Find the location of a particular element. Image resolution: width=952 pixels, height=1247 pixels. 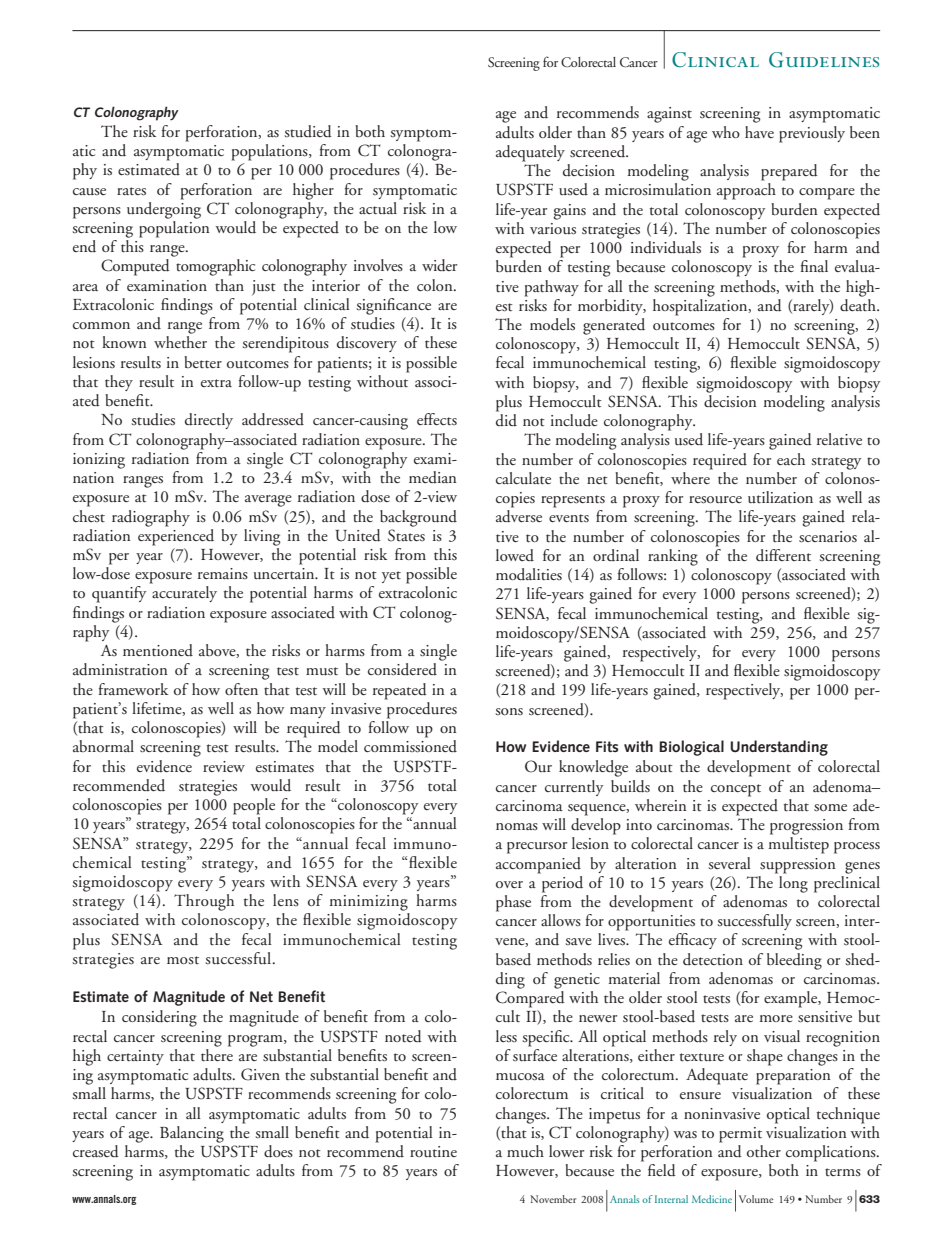

other is located at coordinates (764, 1151).
